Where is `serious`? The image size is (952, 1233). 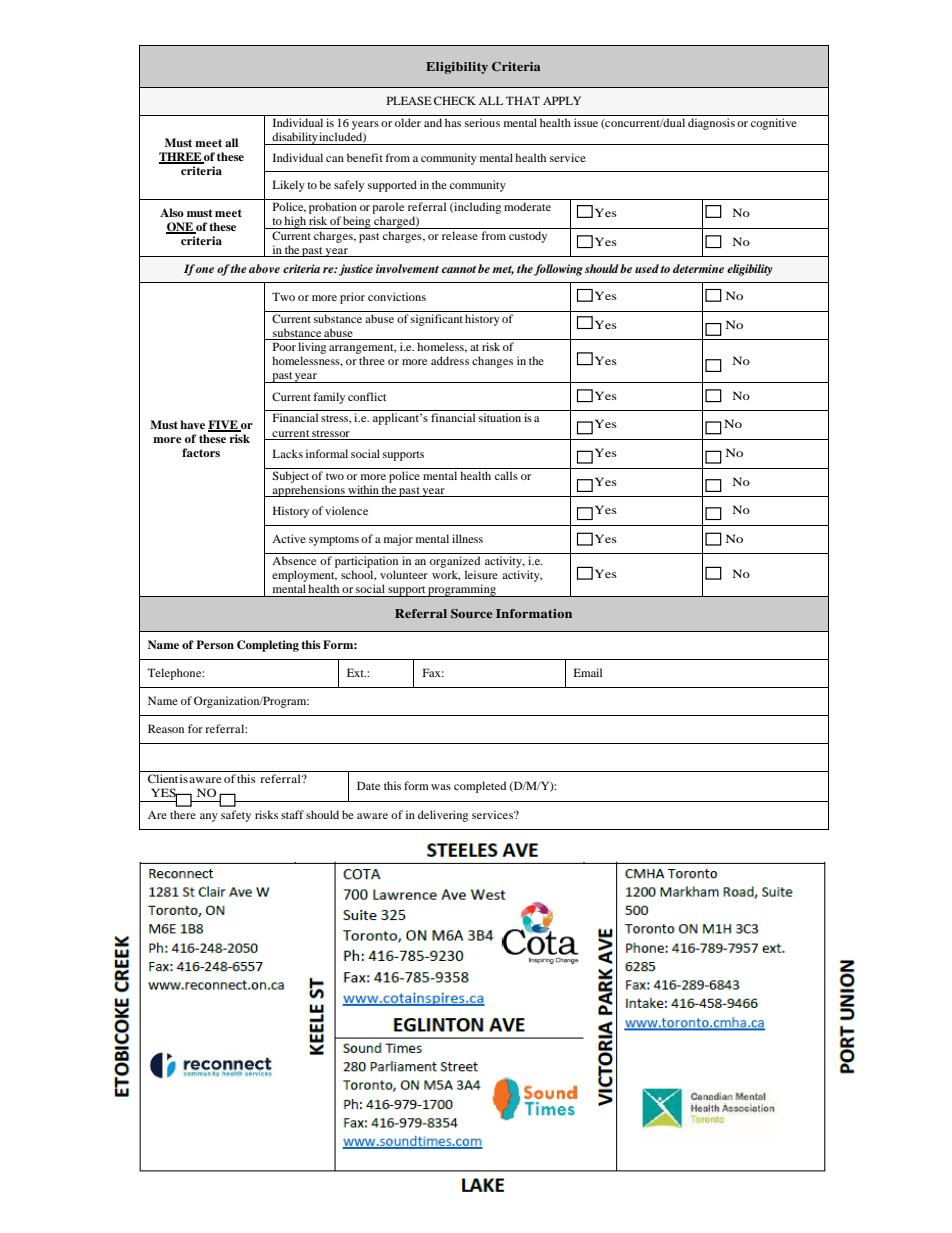
serious is located at coordinates (482, 122).
